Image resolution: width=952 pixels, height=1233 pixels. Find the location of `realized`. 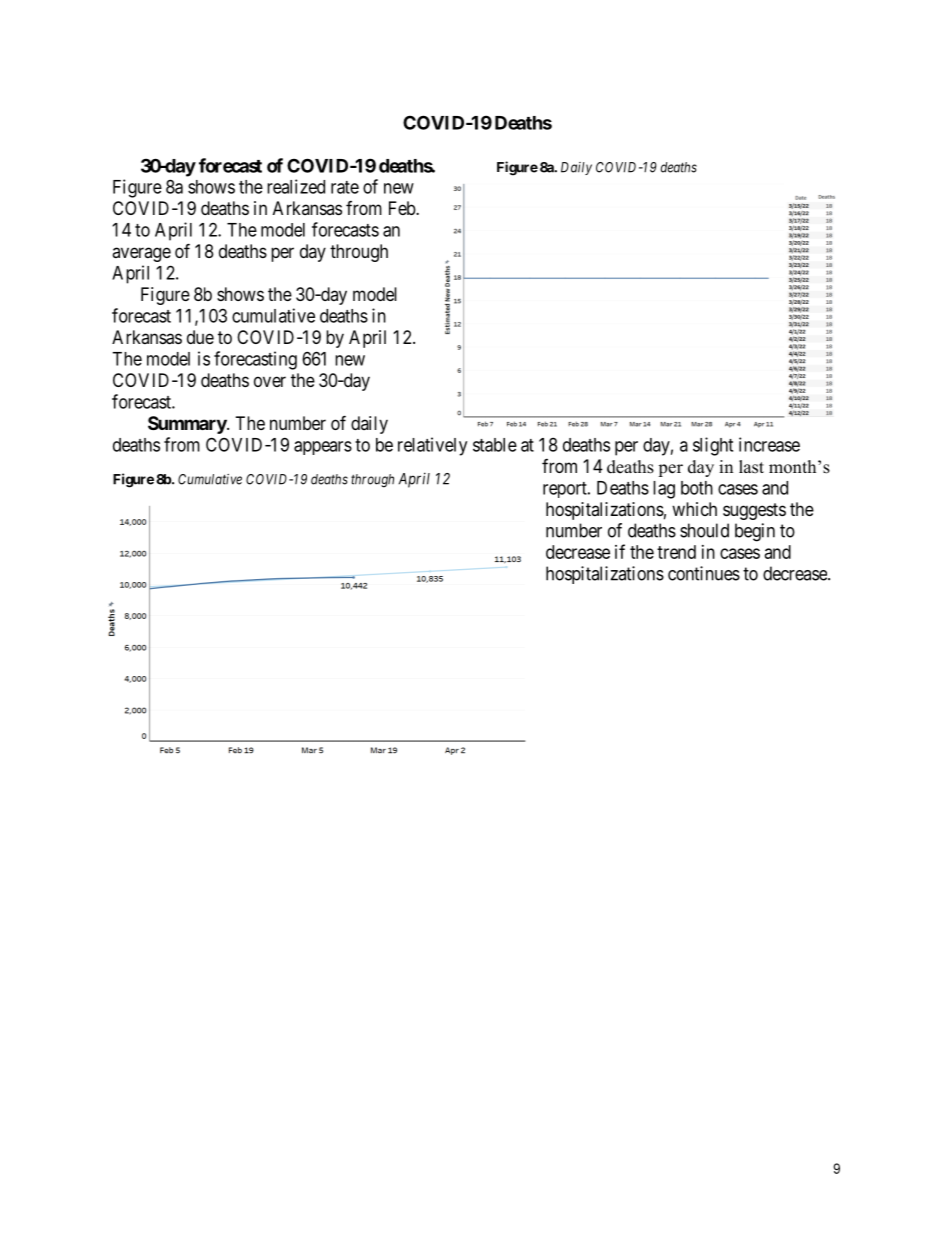

realized is located at coordinates (296, 186).
